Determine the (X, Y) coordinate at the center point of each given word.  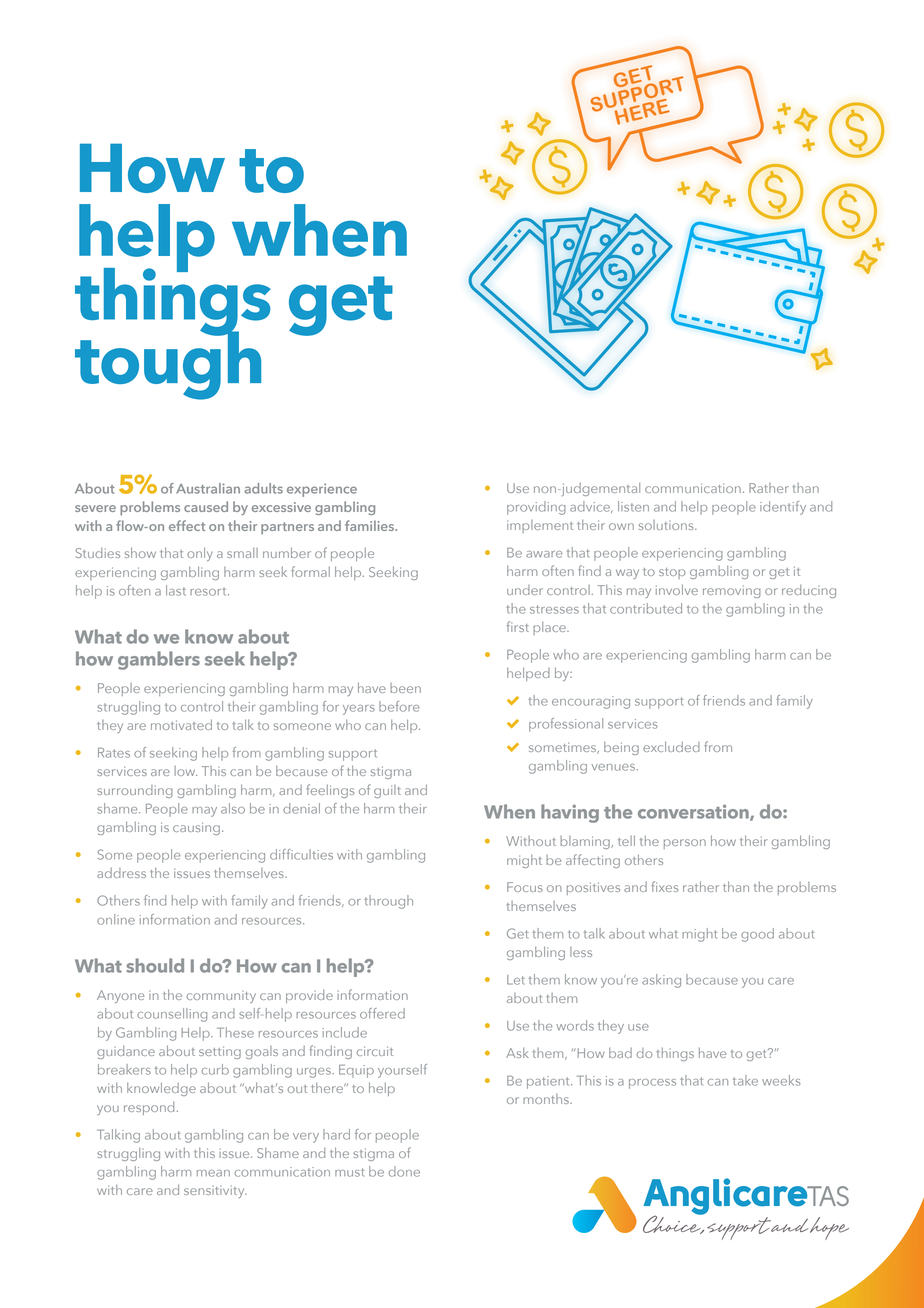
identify (783, 508)
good (757, 935)
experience (322, 490)
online (116, 919)
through (388, 902)
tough (168, 364)
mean (213, 1173)
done (404, 1171)
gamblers (159, 660)
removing (732, 591)
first (518, 626)
